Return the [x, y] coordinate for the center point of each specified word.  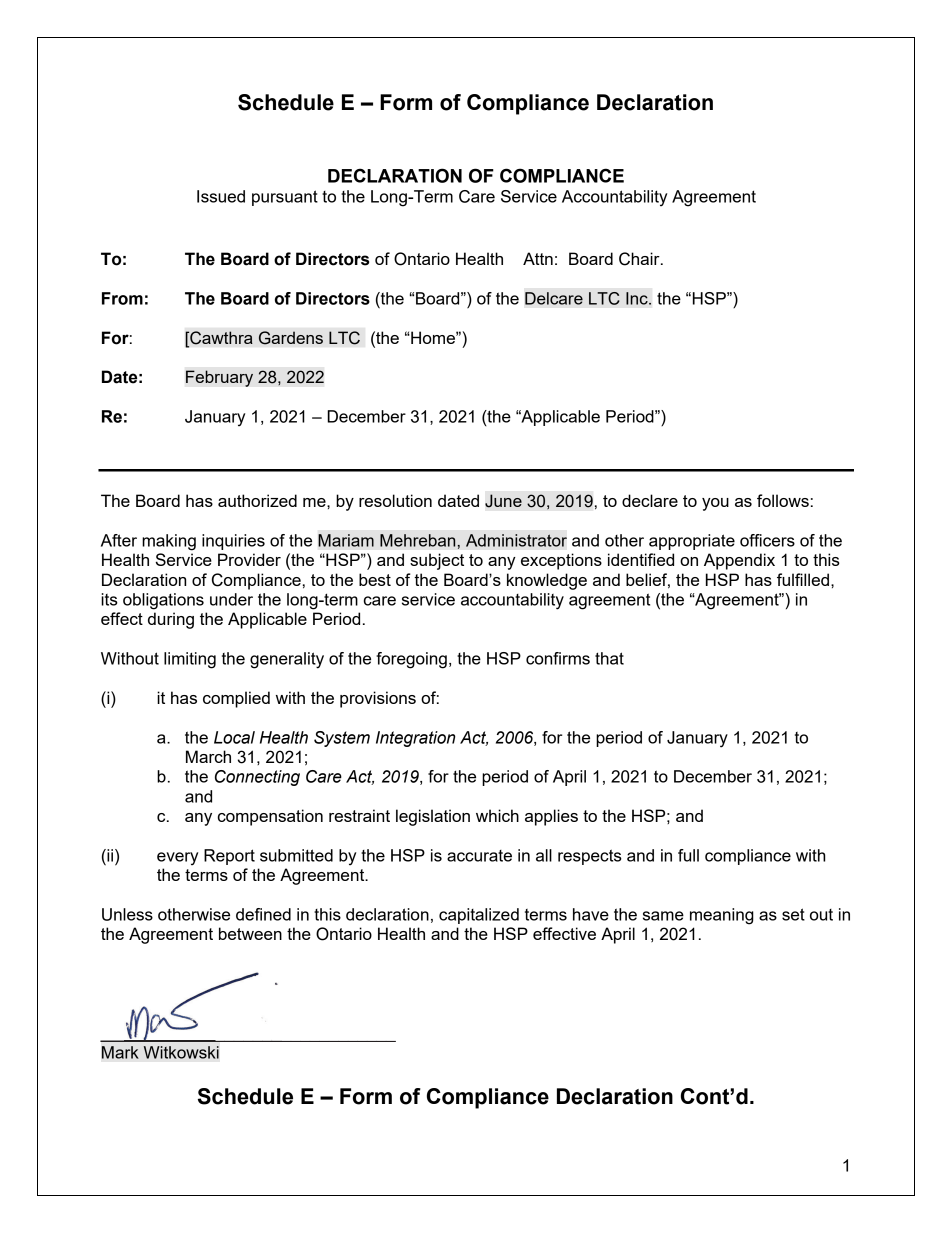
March [208, 756]
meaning [722, 916]
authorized [257, 500]
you [715, 504]
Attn [538, 258]
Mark [120, 1052]
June [503, 501]
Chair [640, 259]
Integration [415, 739]
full [688, 855]
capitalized [479, 916]
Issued [221, 196]
